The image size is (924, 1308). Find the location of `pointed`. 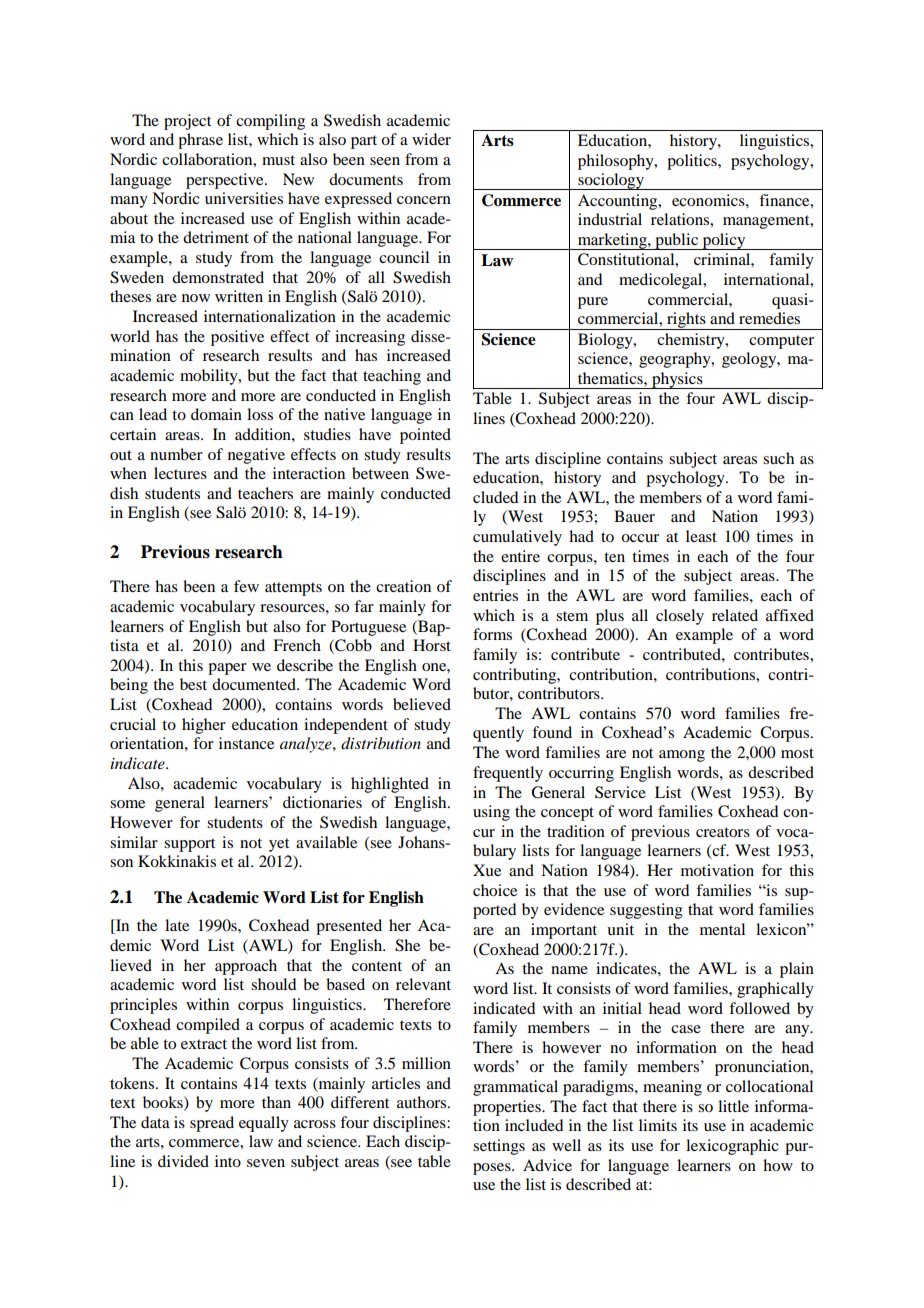

pointed is located at coordinates (425, 436).
